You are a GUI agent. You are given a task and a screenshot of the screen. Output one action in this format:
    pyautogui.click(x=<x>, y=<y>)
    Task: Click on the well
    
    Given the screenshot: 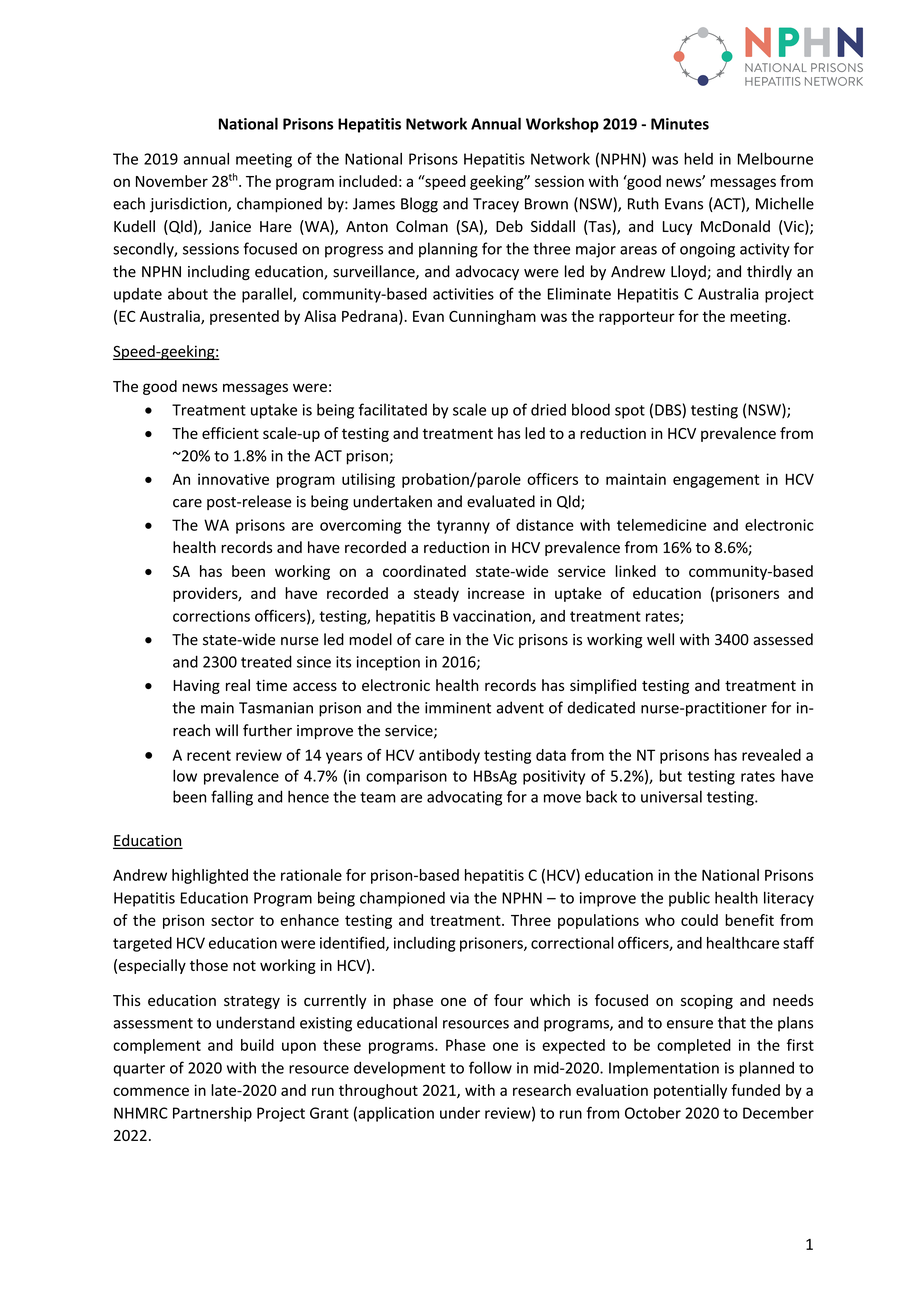 What is the action you would take?
    pyautogui.click(x=660, y=639)
